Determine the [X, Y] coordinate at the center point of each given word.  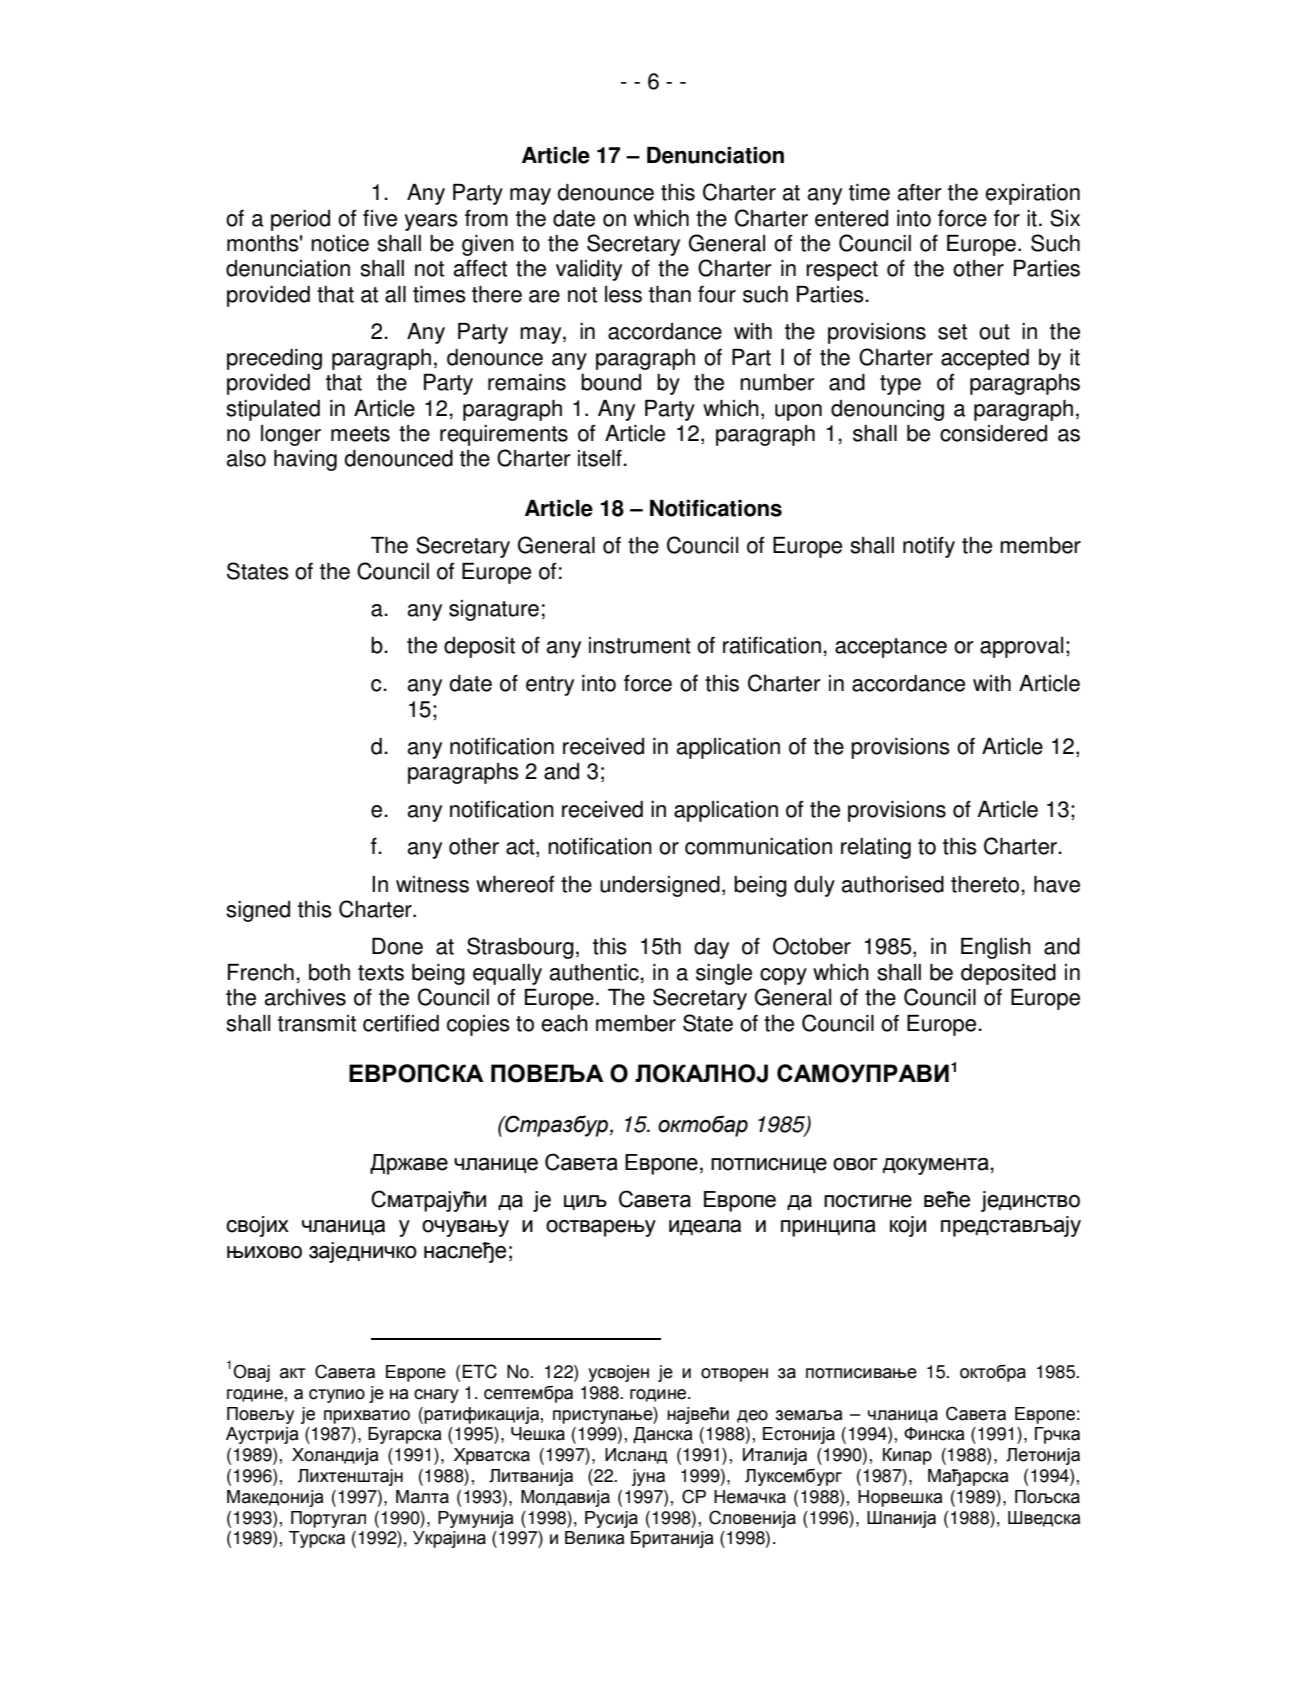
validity [589, 270]
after [920, 192]
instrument [640, 645]
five [380, 218]
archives [305, 997]
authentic [595, 972]
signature [494, 610]
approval [1021, 647]
